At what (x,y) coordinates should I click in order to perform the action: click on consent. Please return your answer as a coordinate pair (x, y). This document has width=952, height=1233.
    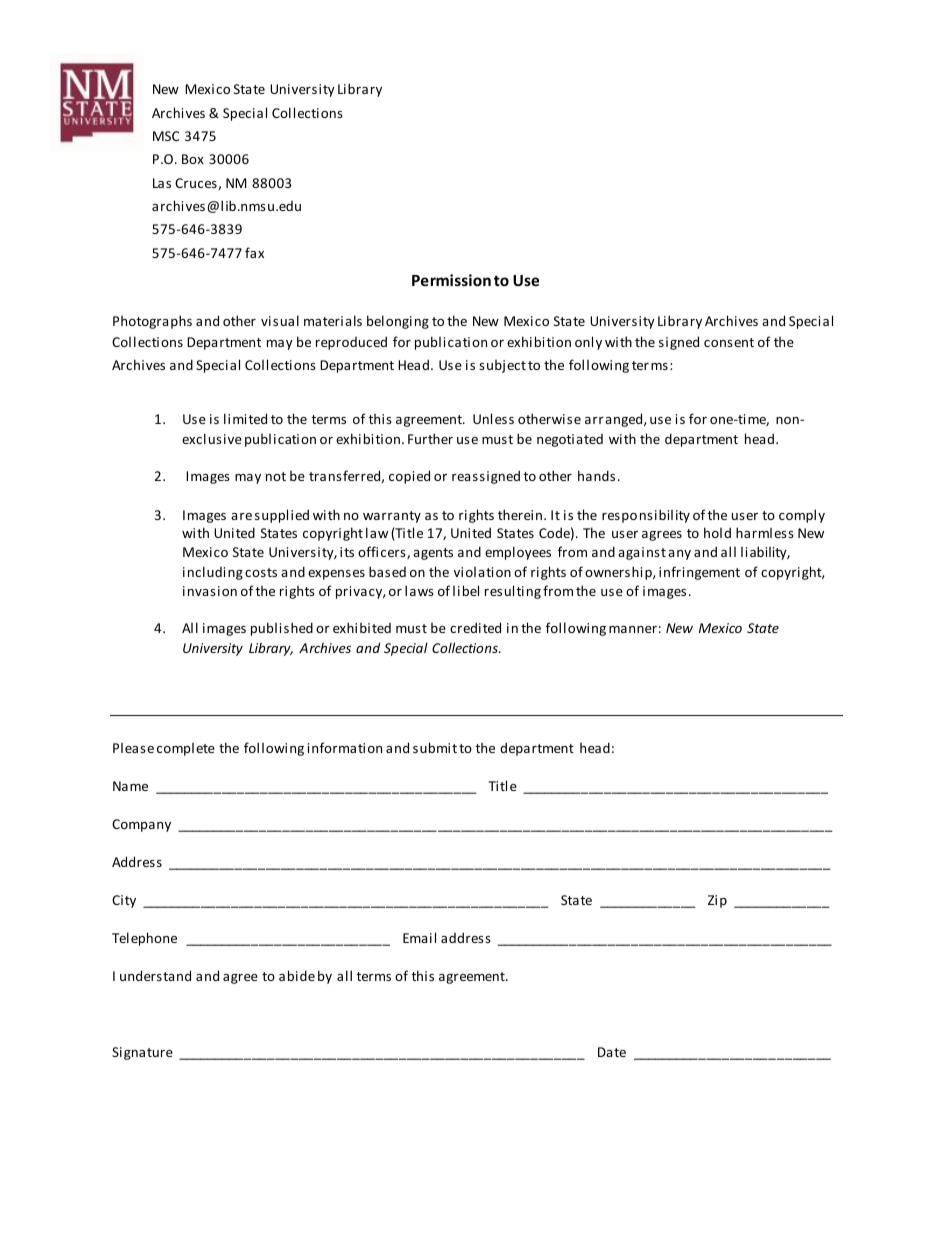
    Looking at the image, I should click on (729, 342).
